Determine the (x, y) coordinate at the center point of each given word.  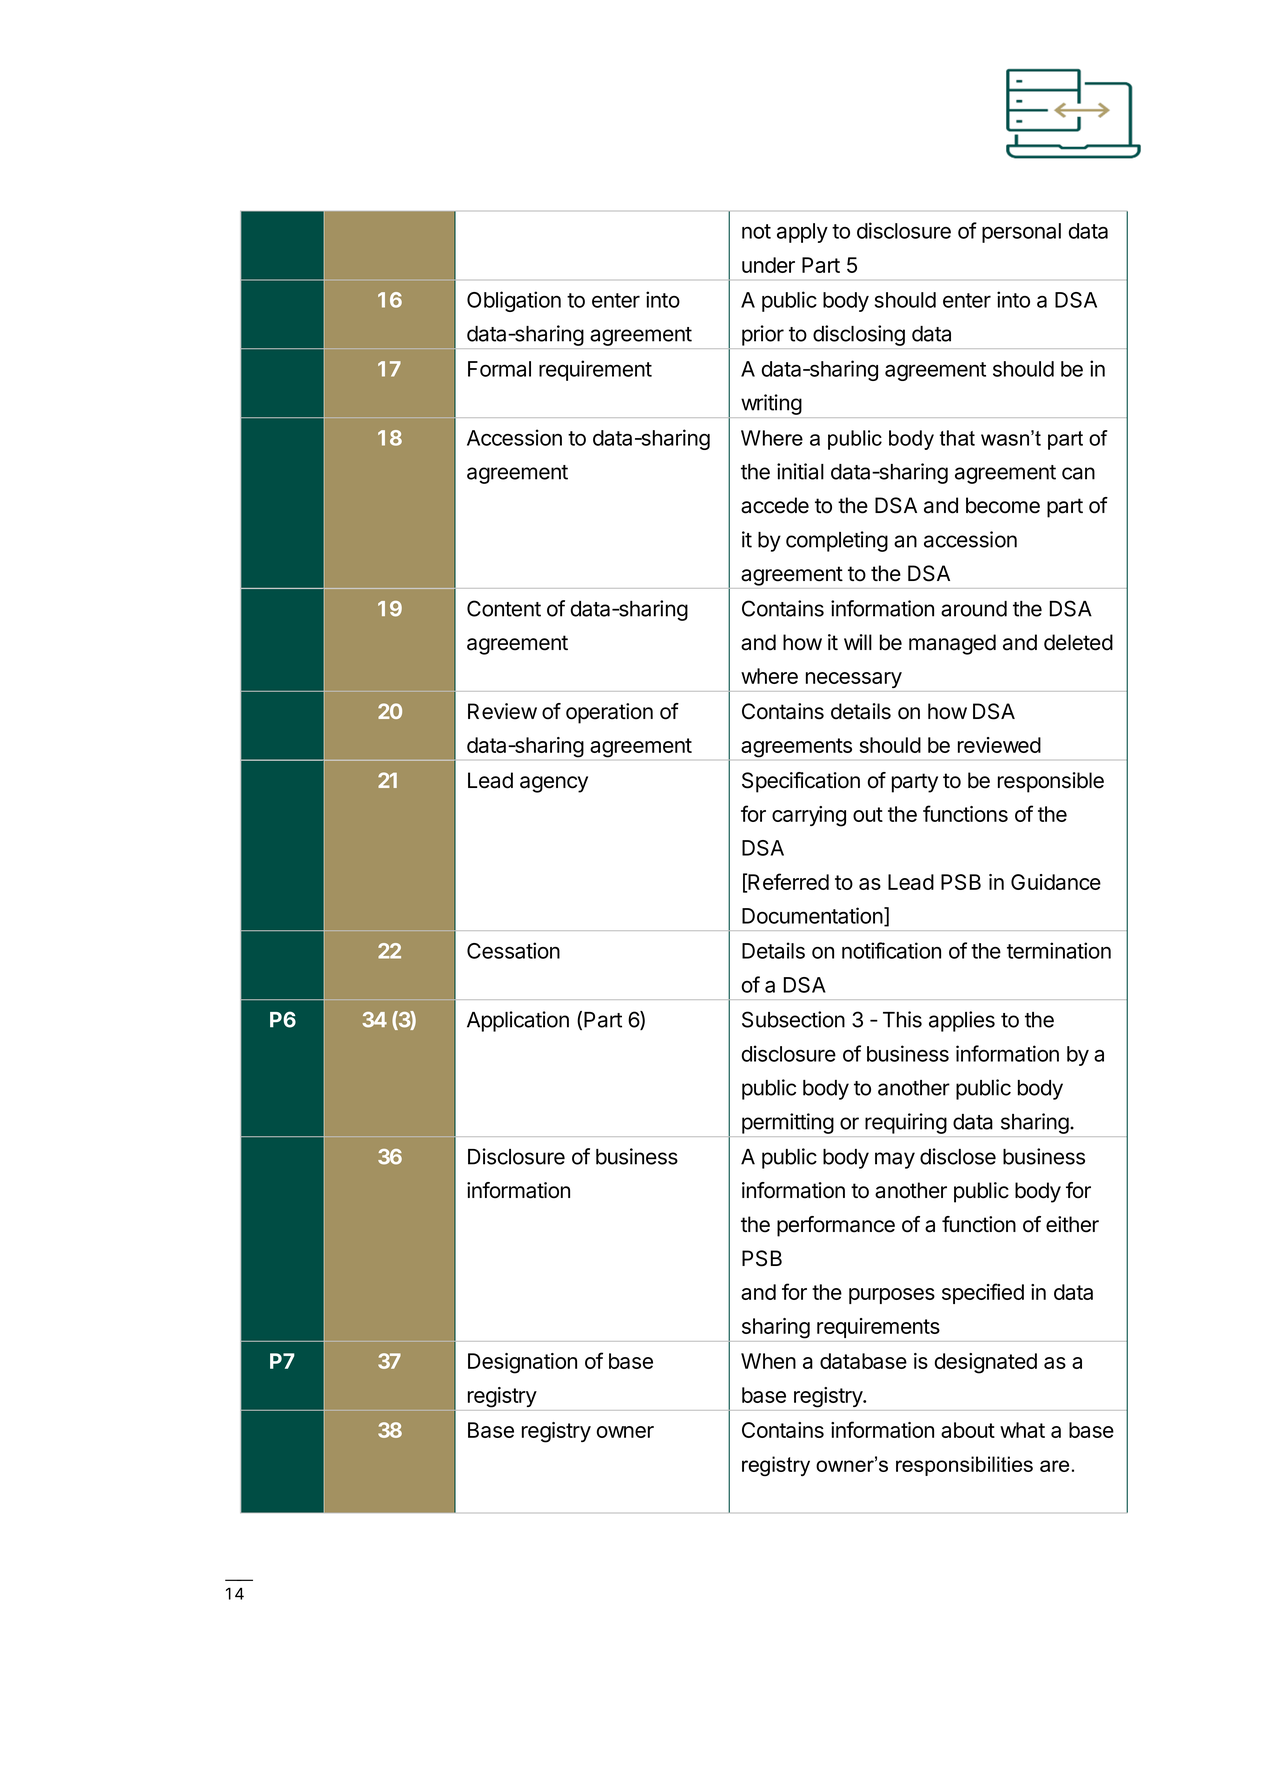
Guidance (1056, 882)
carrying (809, 816)
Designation (522, 1363)
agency (554, 784)
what (1022, 1430)
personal (1021, 233)
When (768, 1361)
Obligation (514, 301)
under (768, 265)
